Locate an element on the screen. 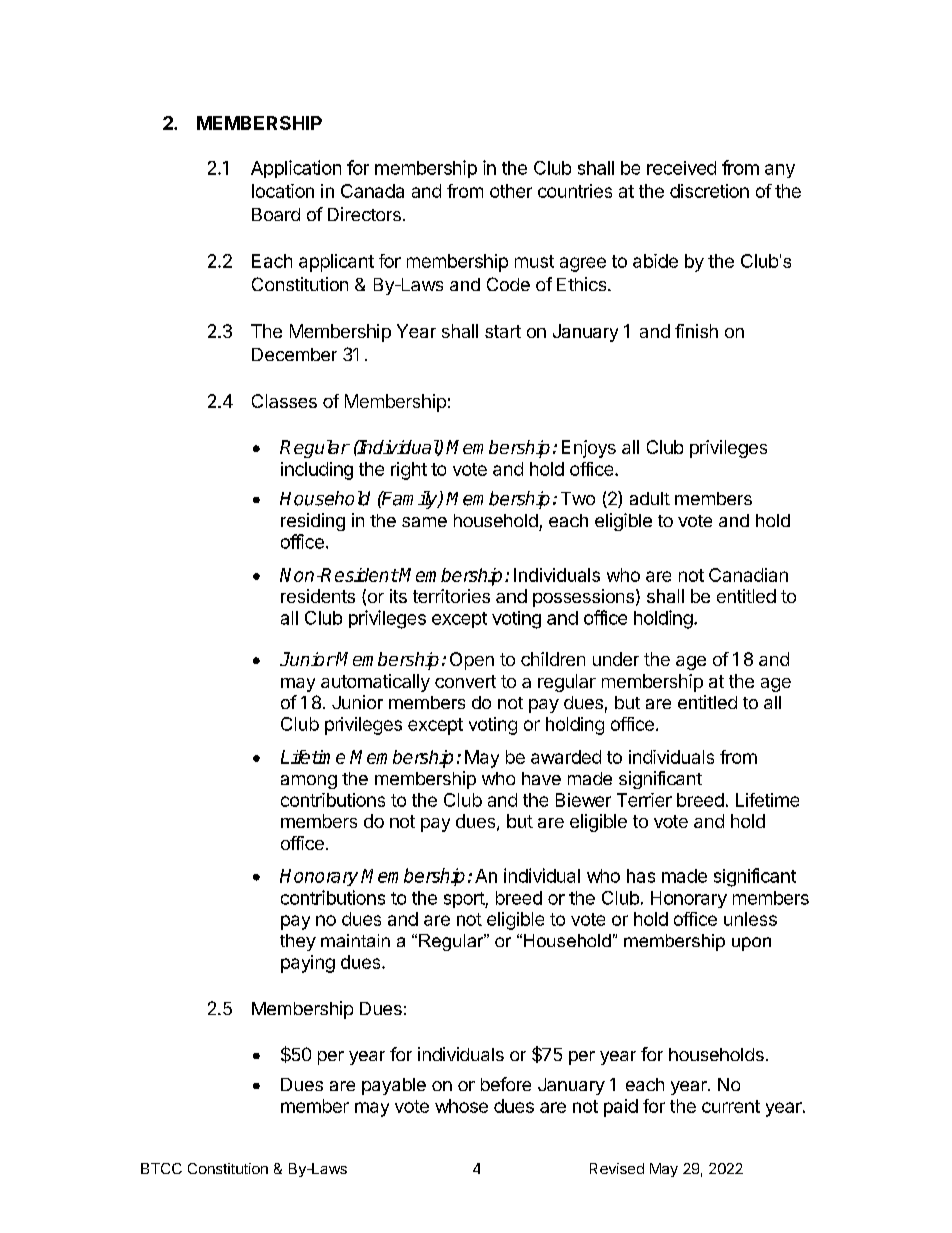 The width and height of the screenshot is (952, 1233). current is located at coordinates (731, 1106).
